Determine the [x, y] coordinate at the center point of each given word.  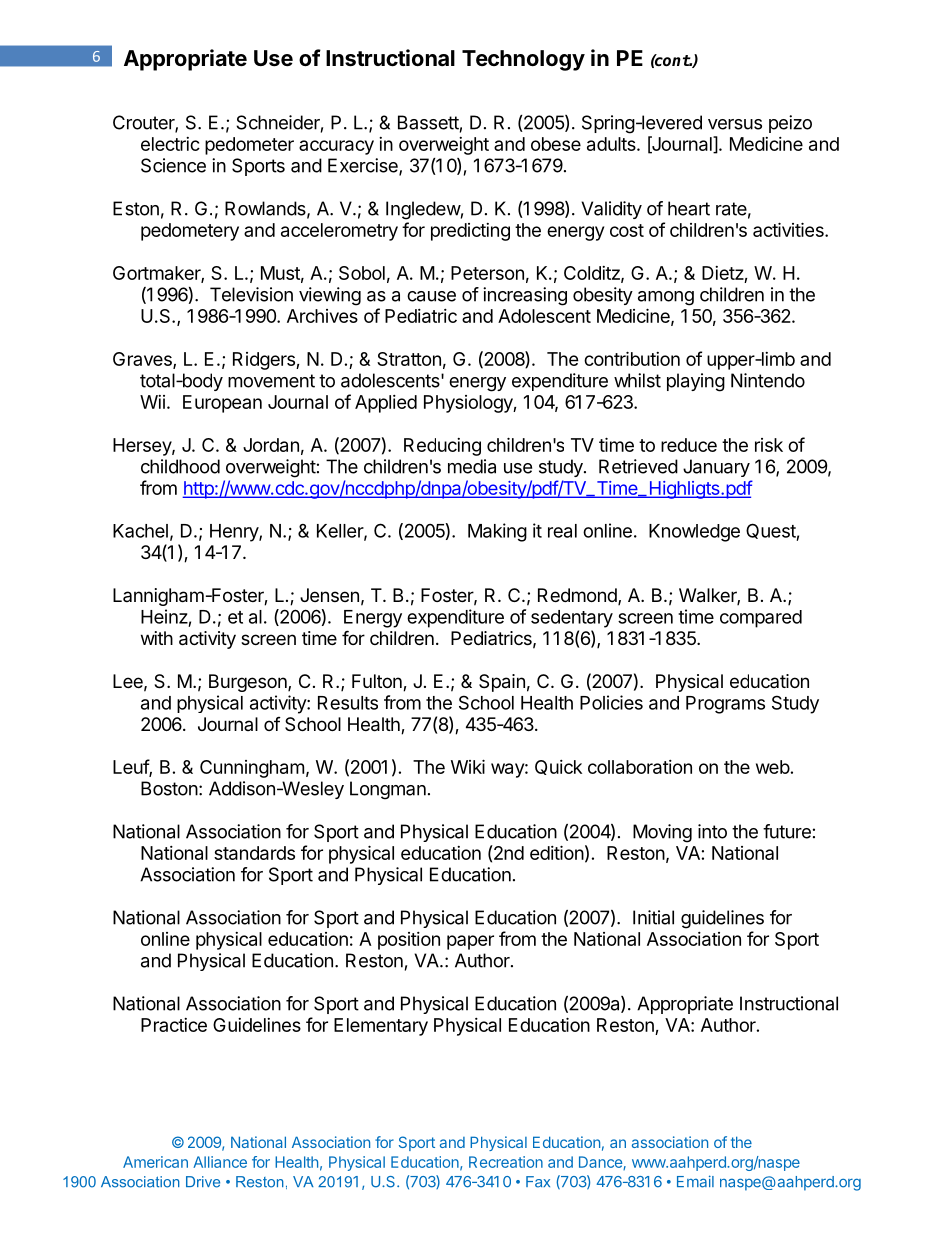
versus [735, 124]
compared [761, 619]
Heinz [164, 616]
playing [696, 382]
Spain [502, 683]
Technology [523, 60]
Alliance [220, 1162]
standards [254, 853]
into [712, 831]
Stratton [409, 359]
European [222, 404]
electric [170, 144]
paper [470, 942]
